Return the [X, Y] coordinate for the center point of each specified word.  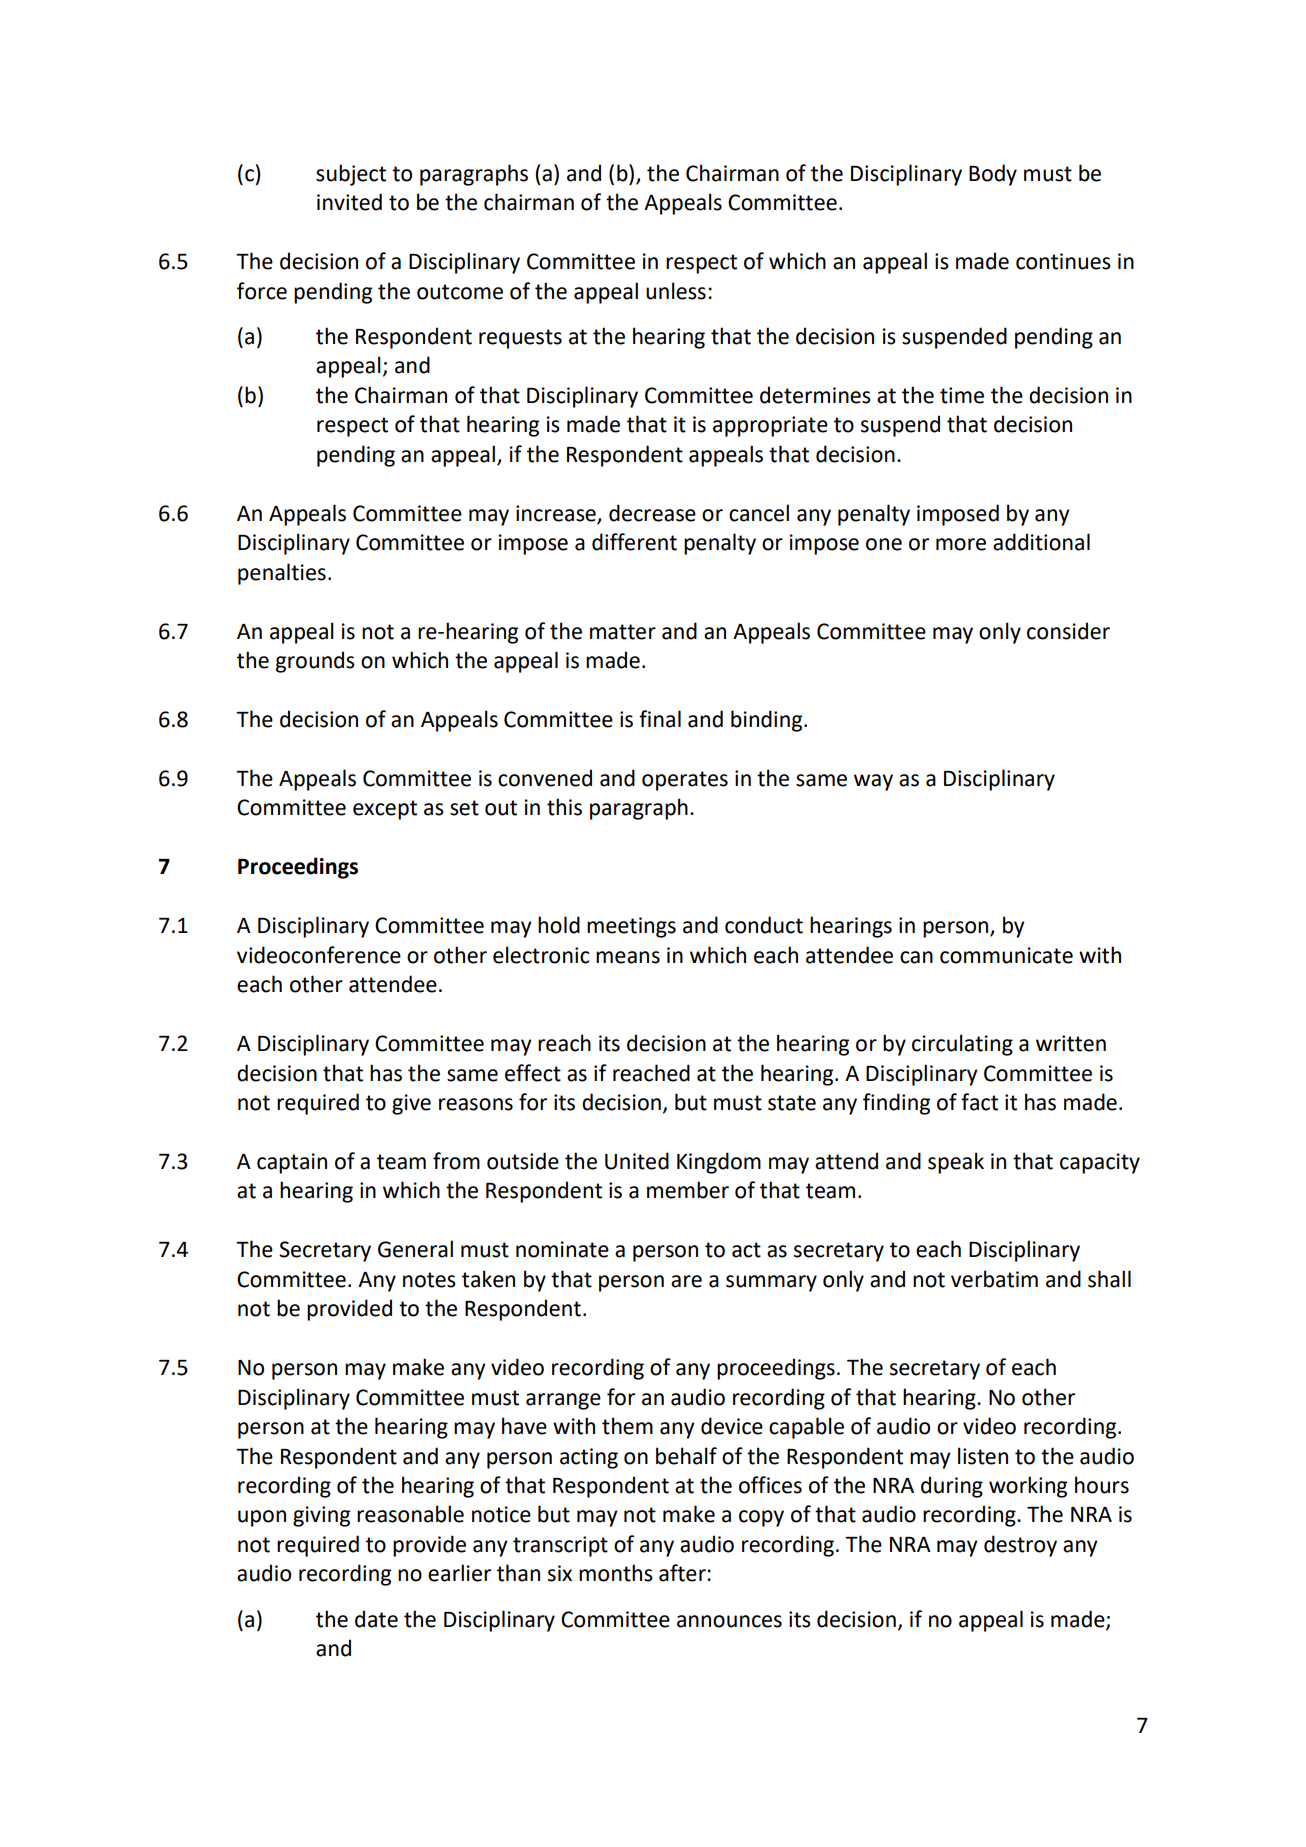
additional [1041, 542]
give [411, 1104]
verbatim [994, 1279]
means [628, 957]
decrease [652, 513]
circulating [962, 1045]
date [376, 1619]
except [385, 810]
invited [349, 202]
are [686, 1281]
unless [676, 291]
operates [685, 781]
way [873, 782]
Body [993, 175]
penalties [282, 574]
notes [429, 1280]
